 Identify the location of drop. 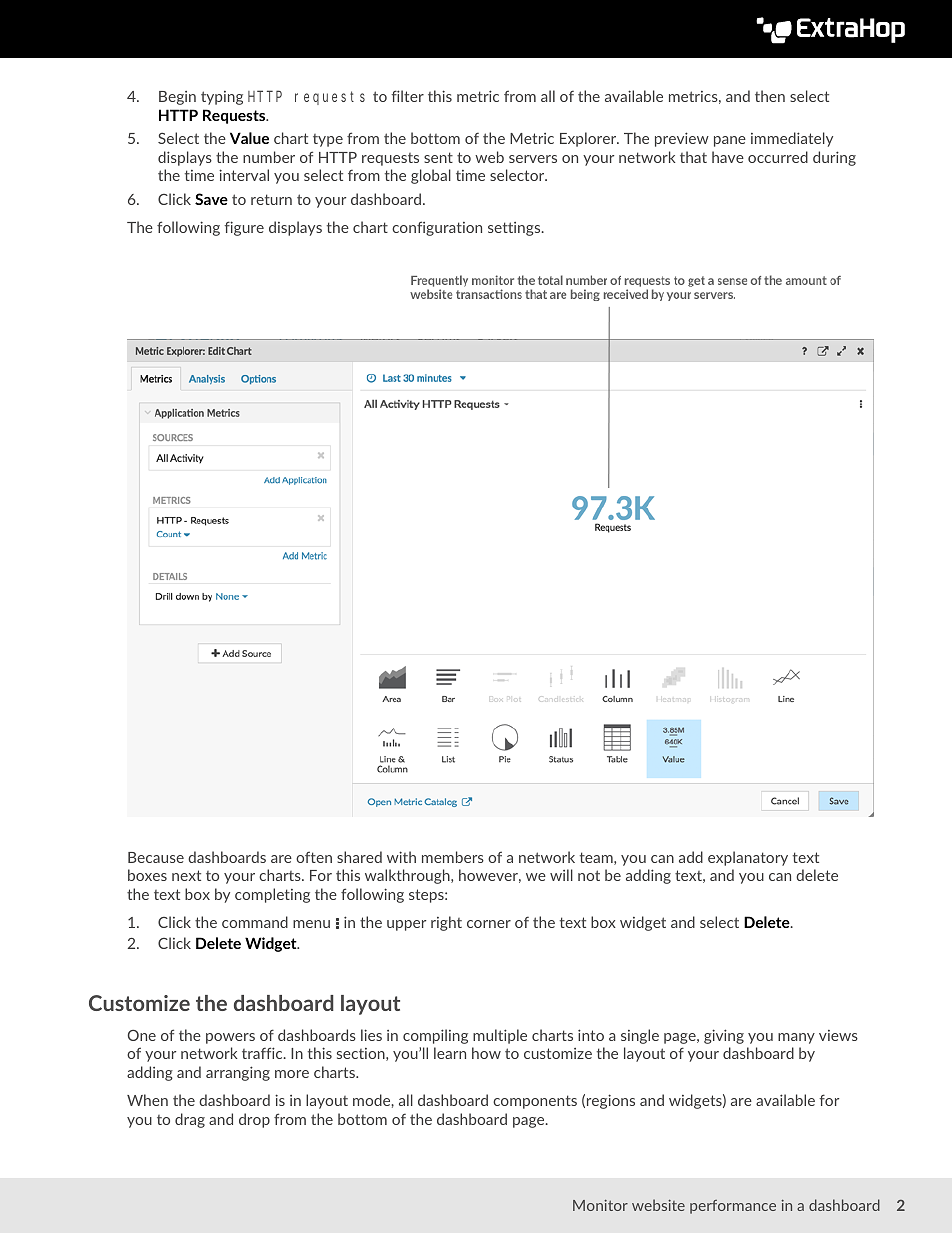
(254, 1120).
